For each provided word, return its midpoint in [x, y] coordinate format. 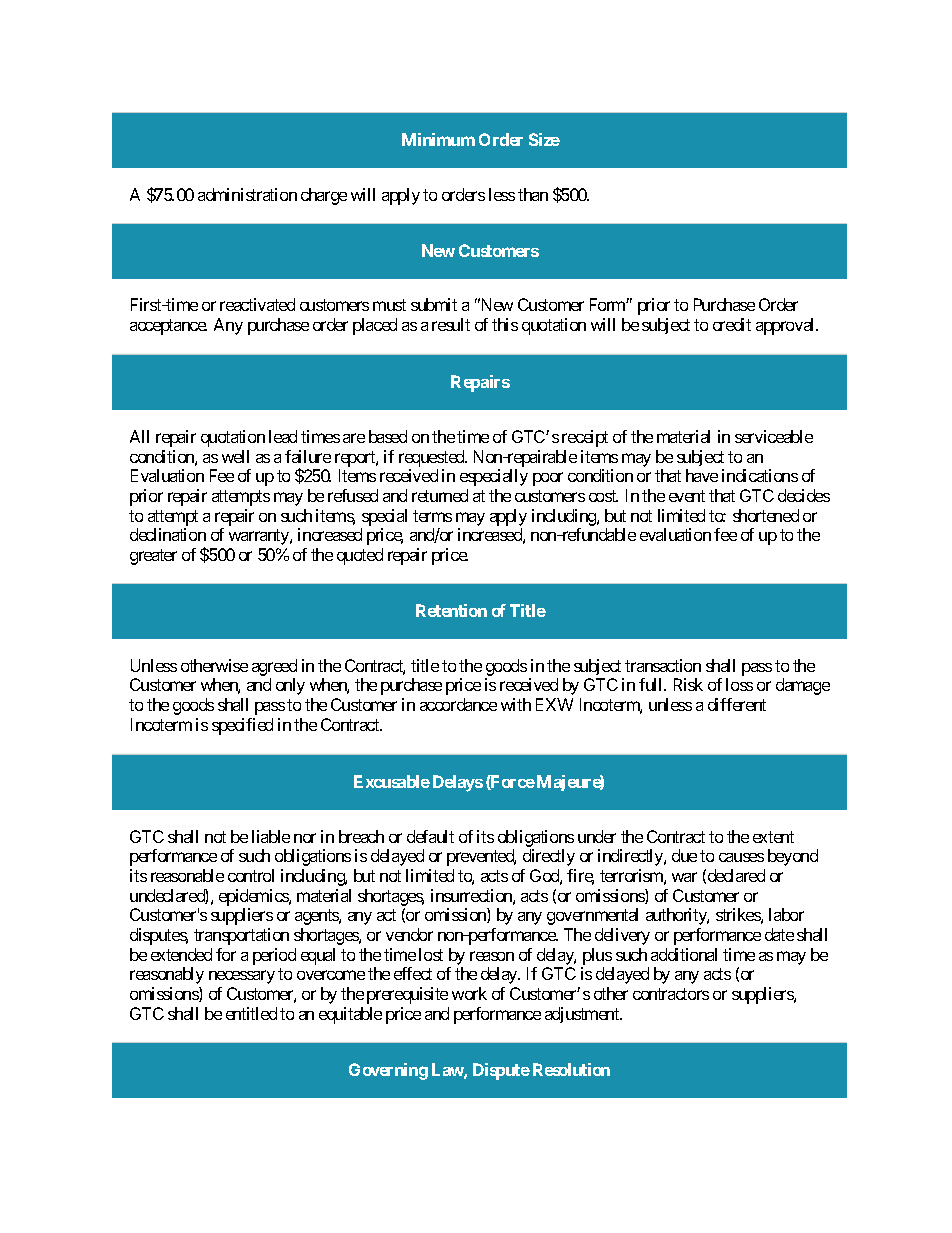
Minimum [438, 139]
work [469, 993]
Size [544, 139]
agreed [274, 667]
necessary [242, 977]
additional [684, 954]
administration [247, 194]
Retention [451, 610]
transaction [663, 665]
